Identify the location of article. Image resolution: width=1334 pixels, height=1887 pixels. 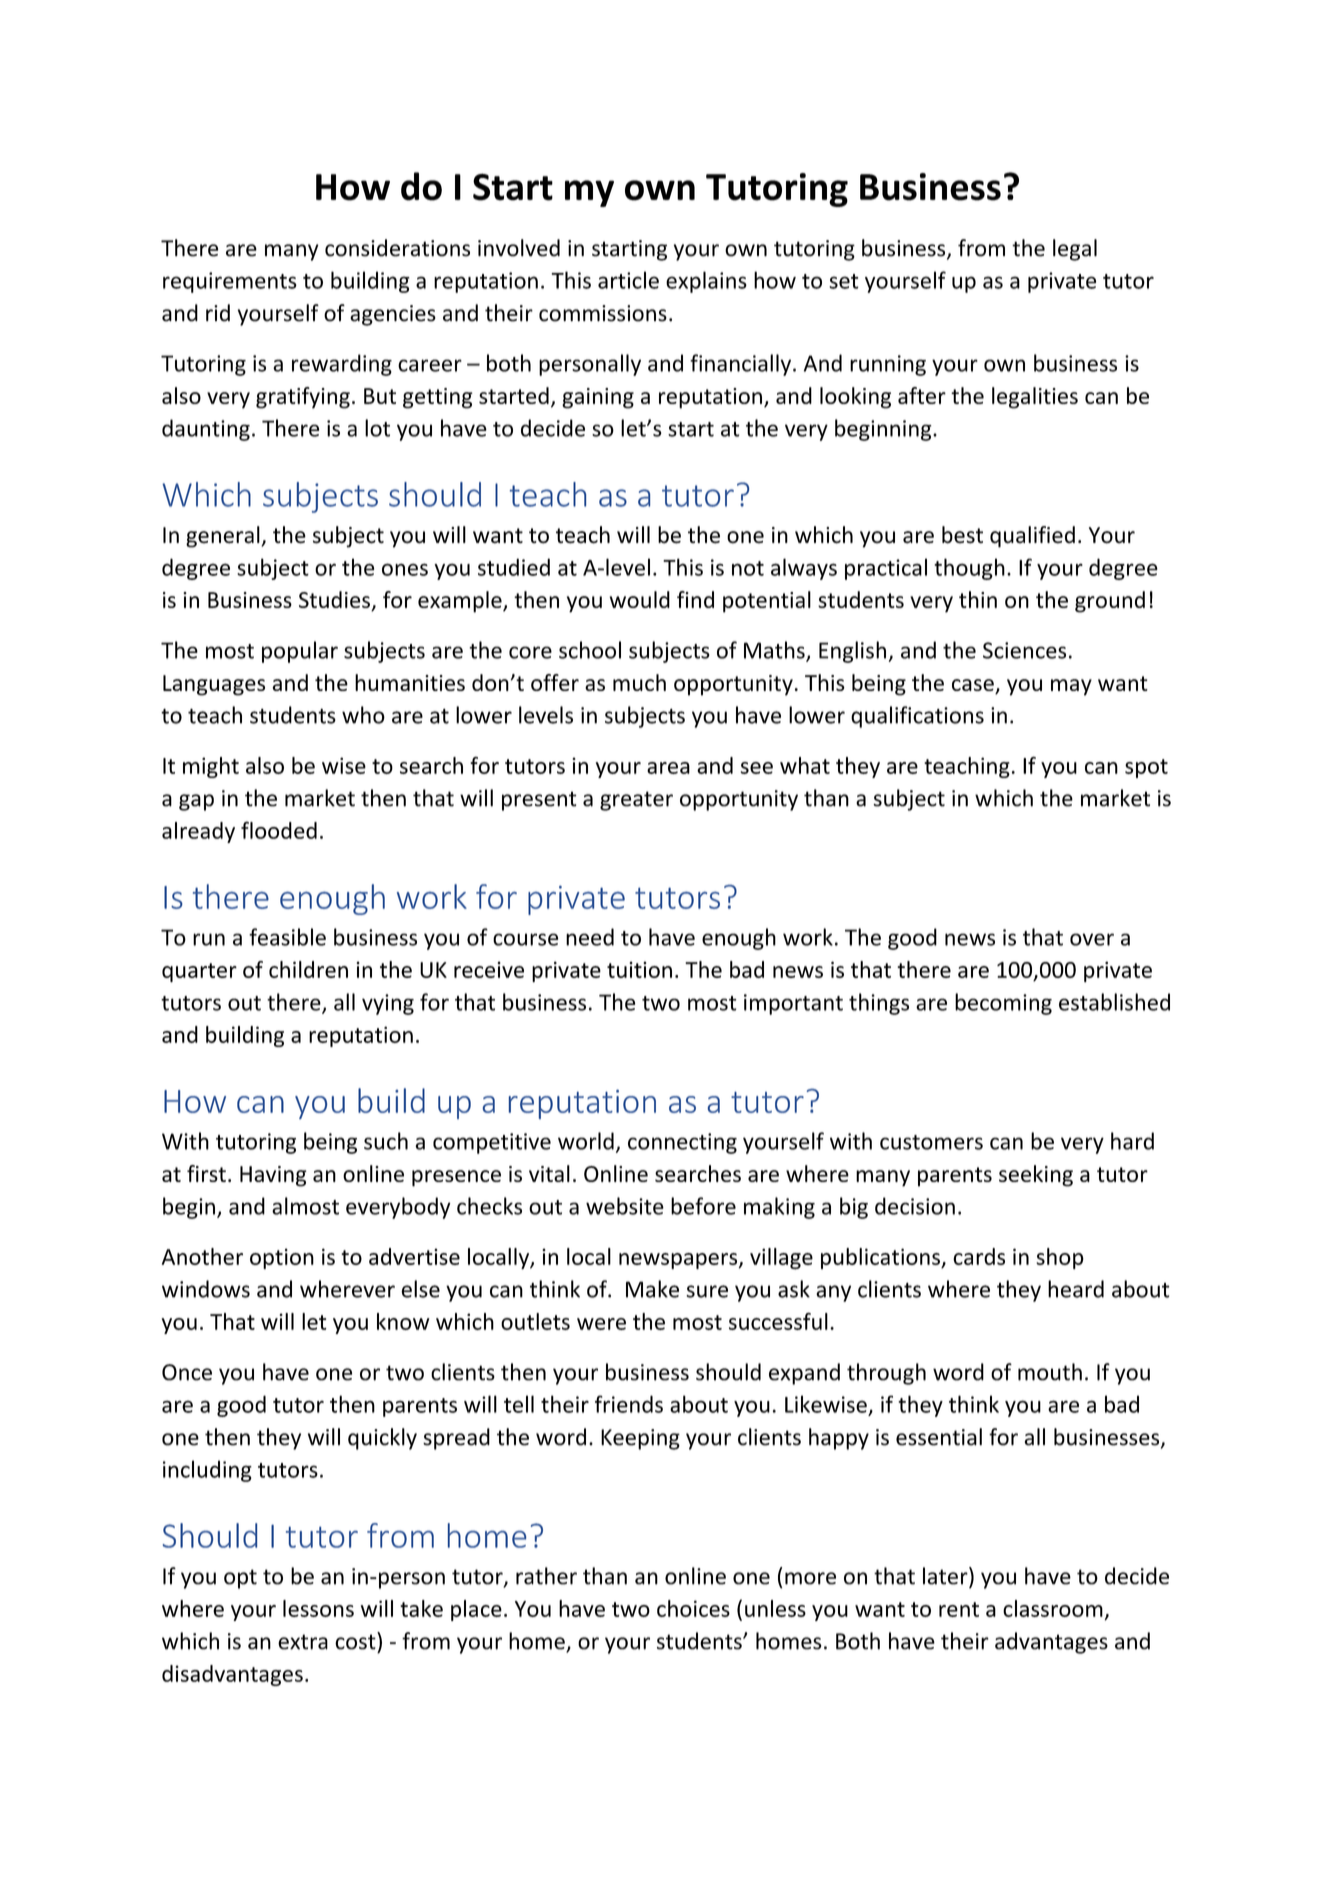
(628, 280).
